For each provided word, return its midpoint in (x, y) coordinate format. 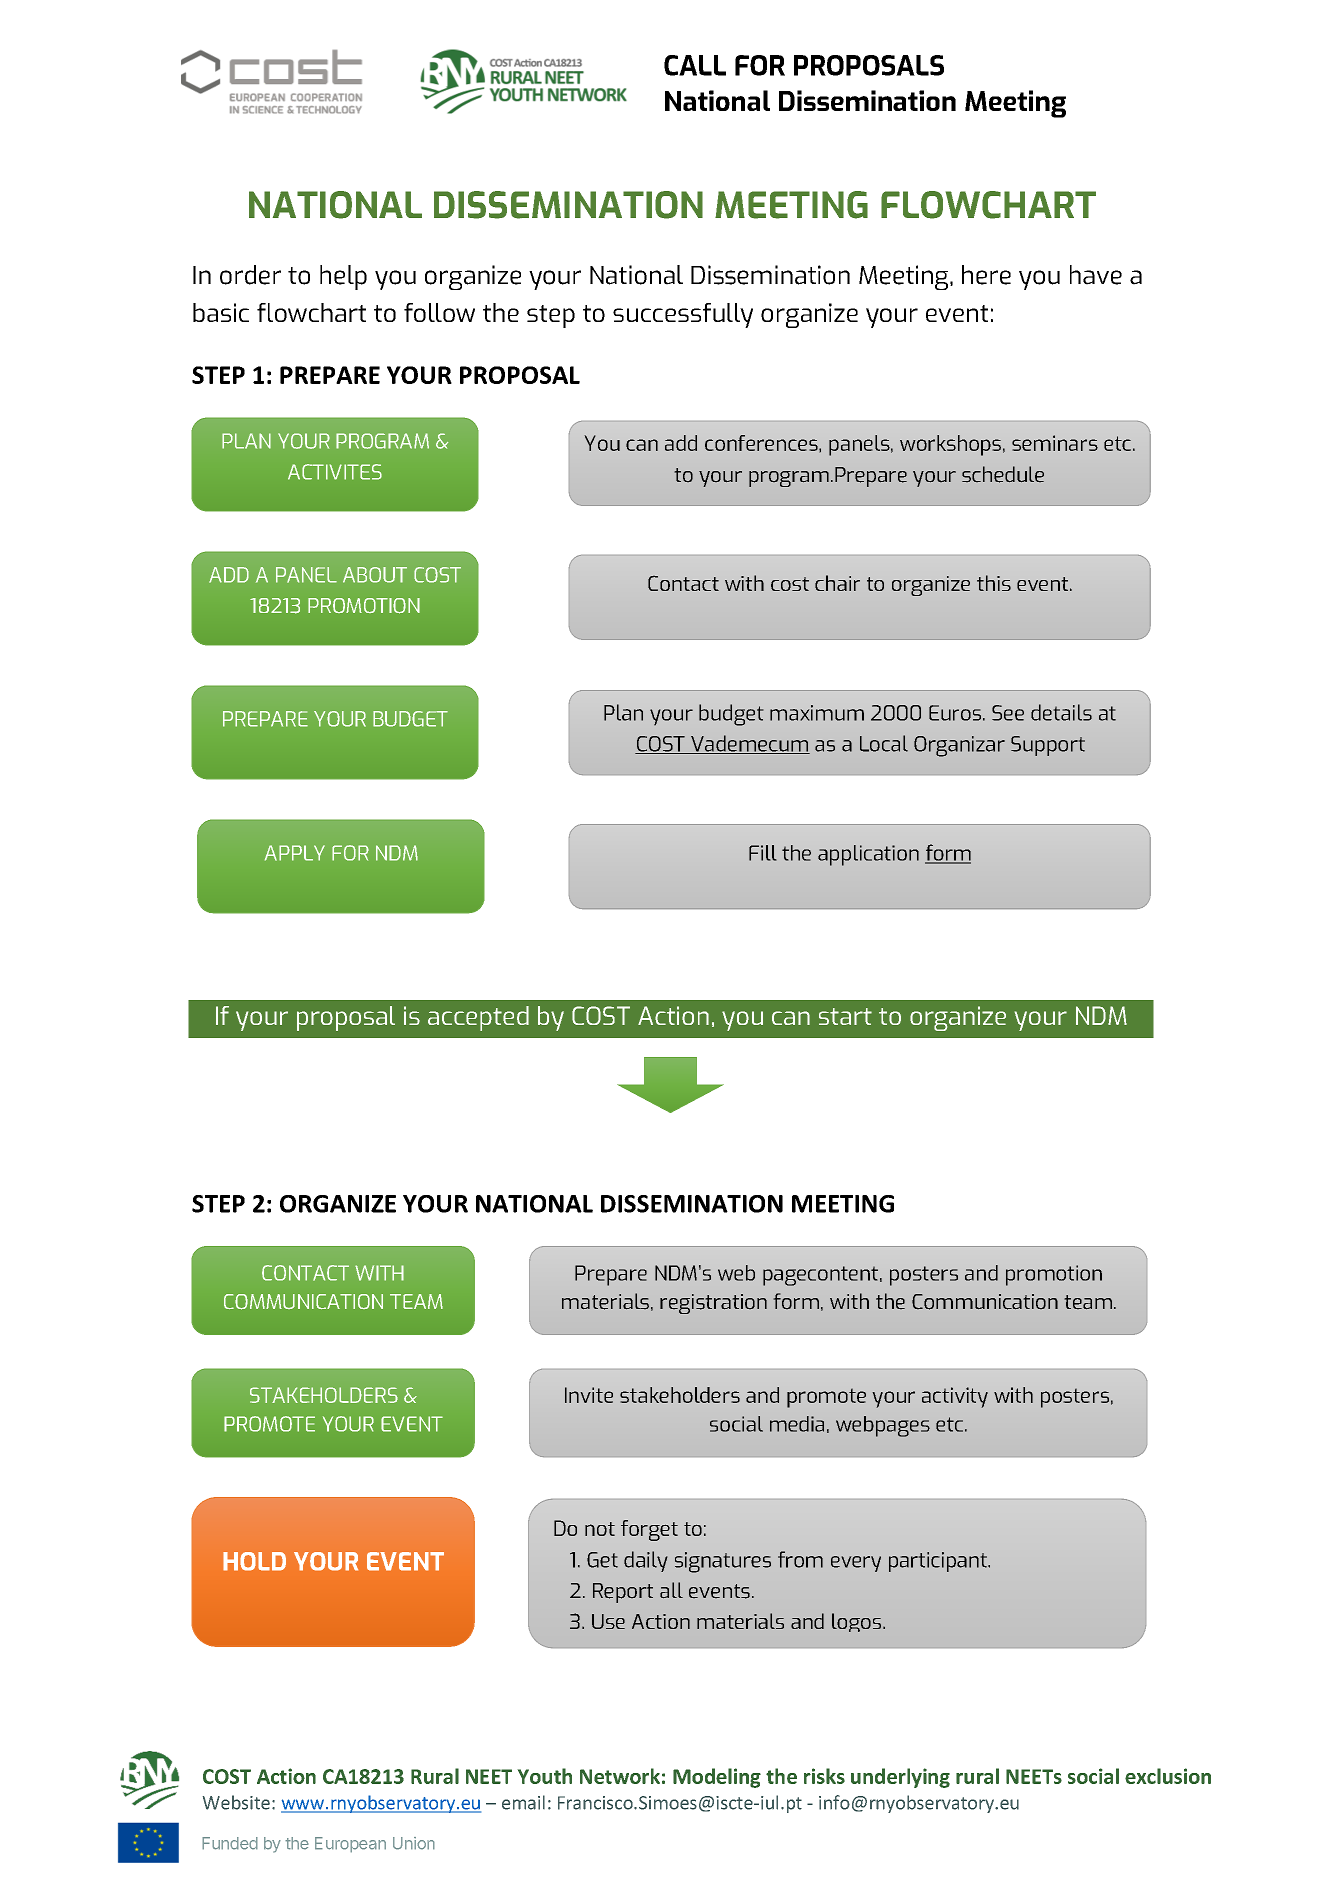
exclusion (1168, 1776)
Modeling (717, 1778)
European (350, 1845)
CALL (695, 65)
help (343, 277)
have (1096, 275)
